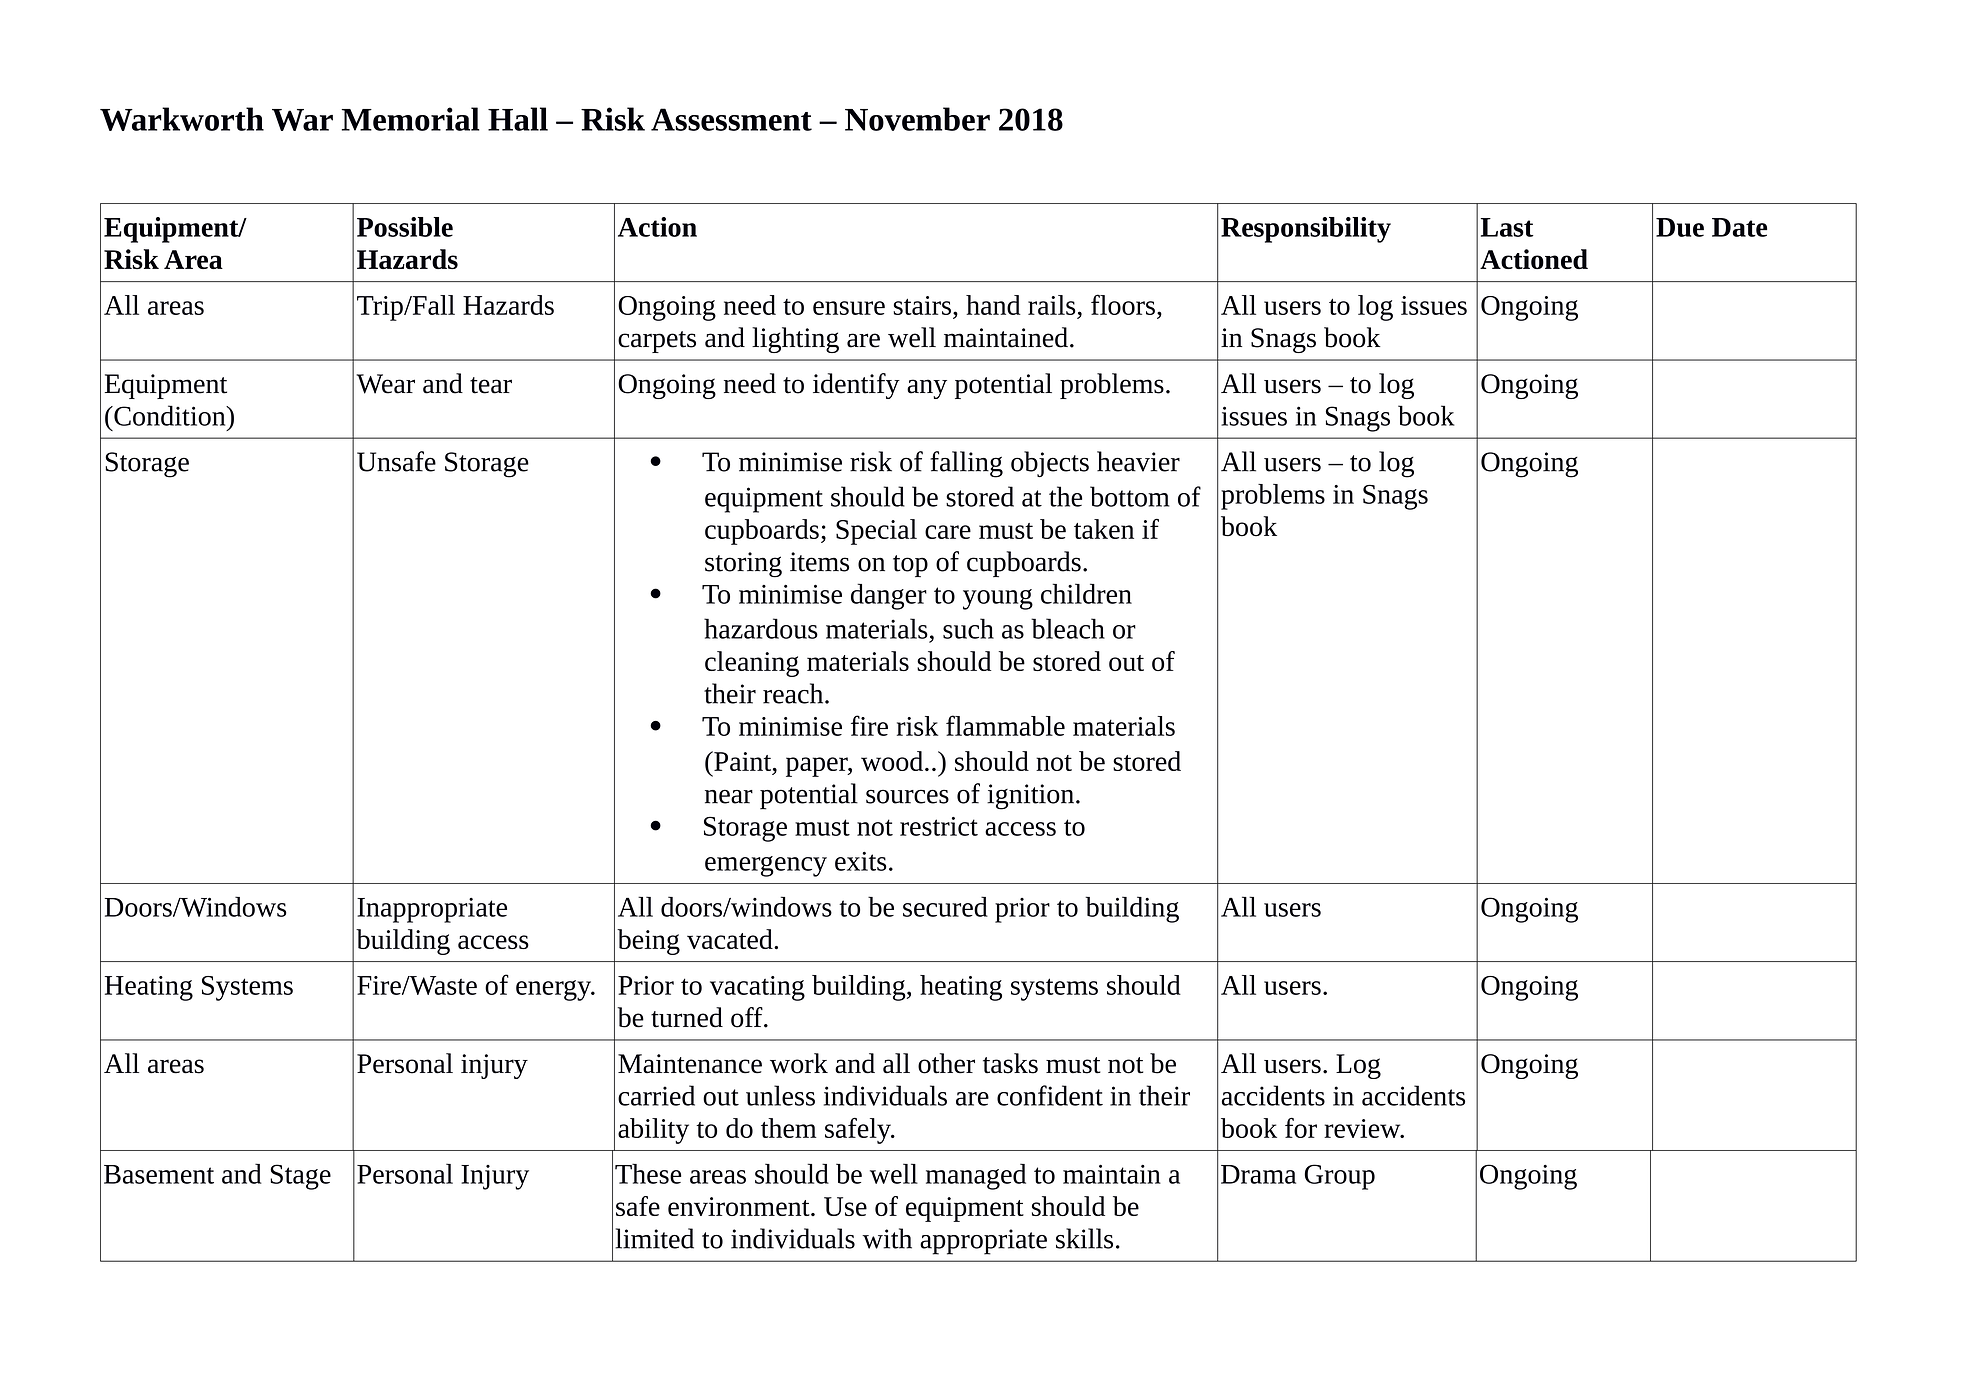 The width and height of the document is (1975, 1396). I want to click on Stage, so click(300, 1177).
